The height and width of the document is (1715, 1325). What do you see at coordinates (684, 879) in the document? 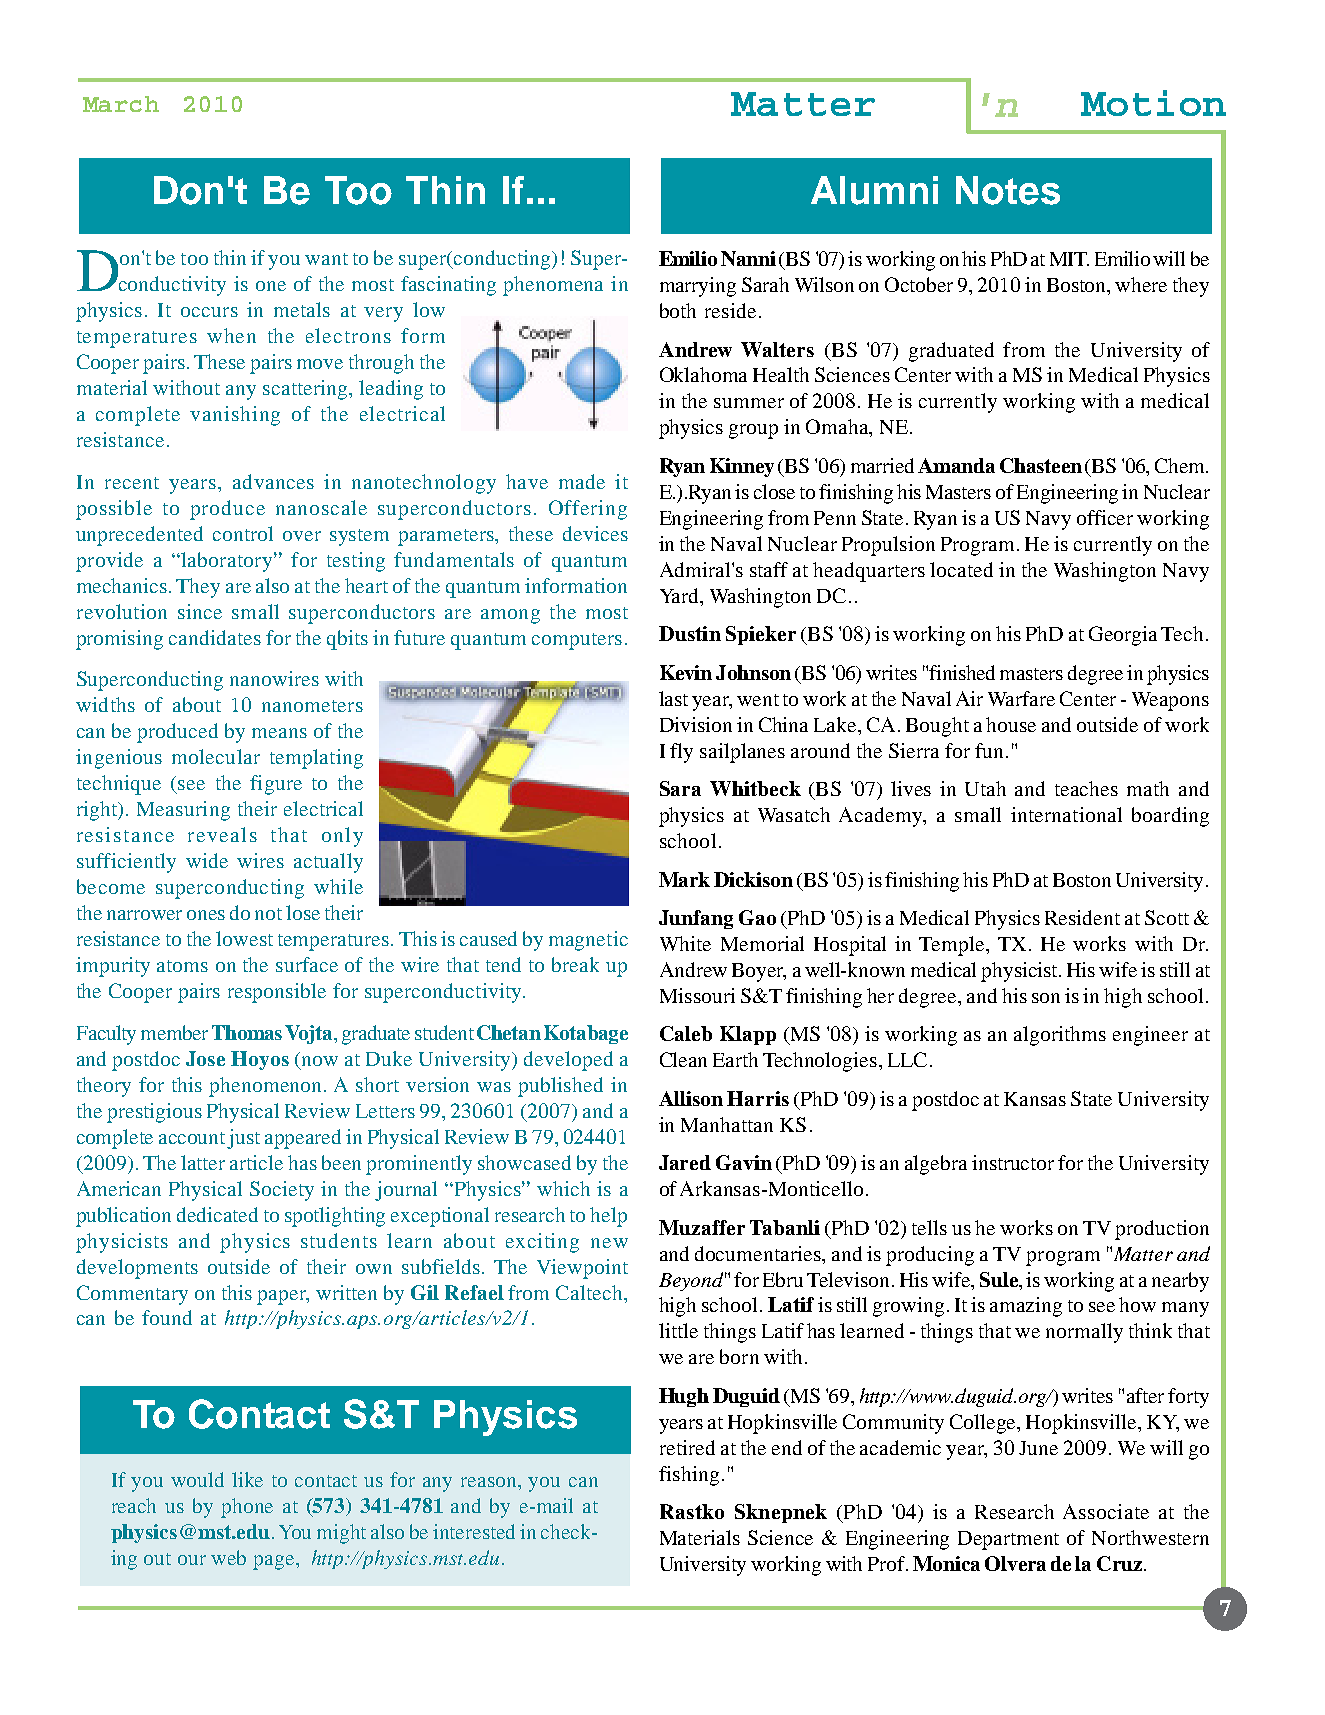
I see `Mark` at bounding box center [684, 879].
